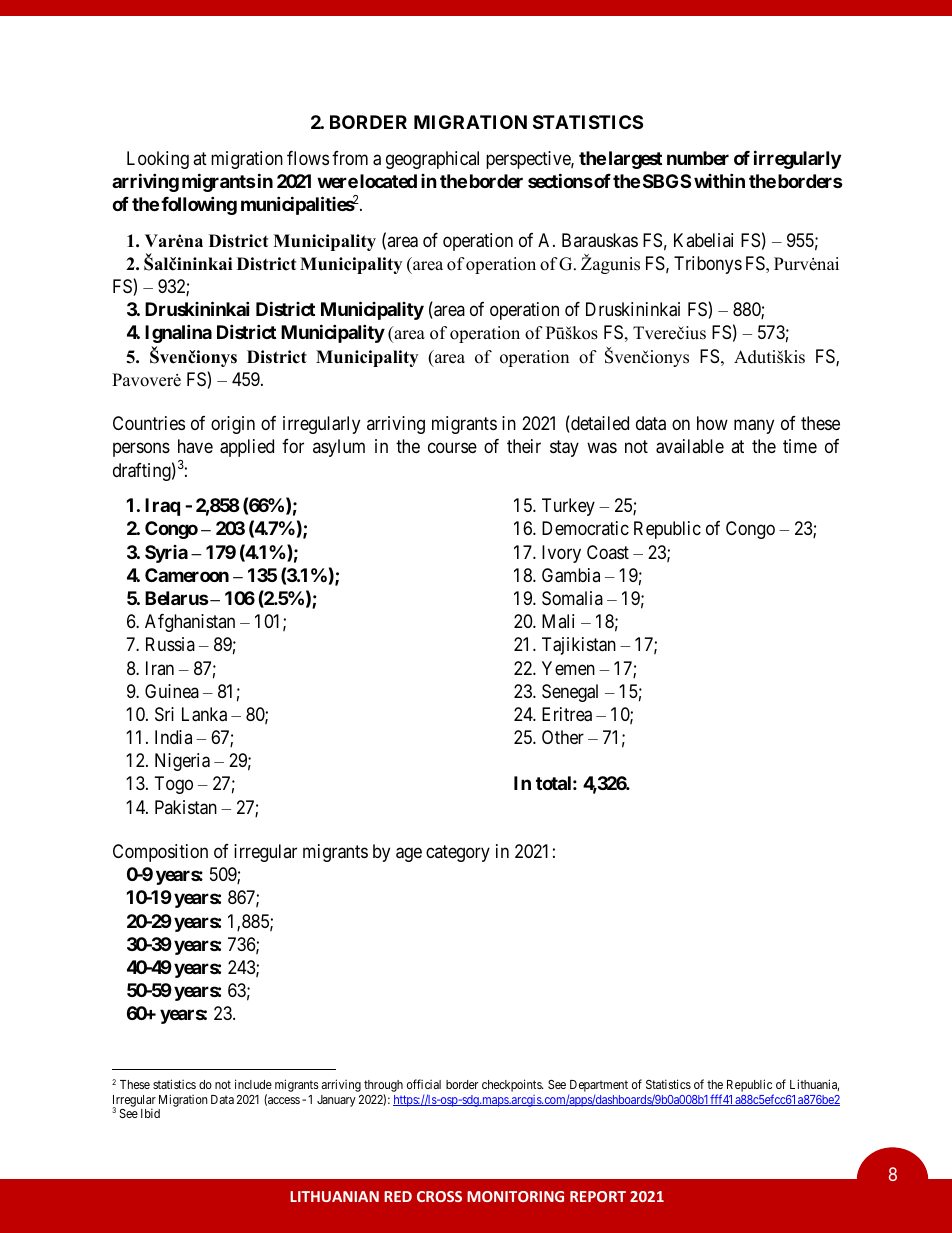 This document has height=1233, width=952. Describe the element at coordinates (150, 1113) in the document. I see `Ibid` at that location.
